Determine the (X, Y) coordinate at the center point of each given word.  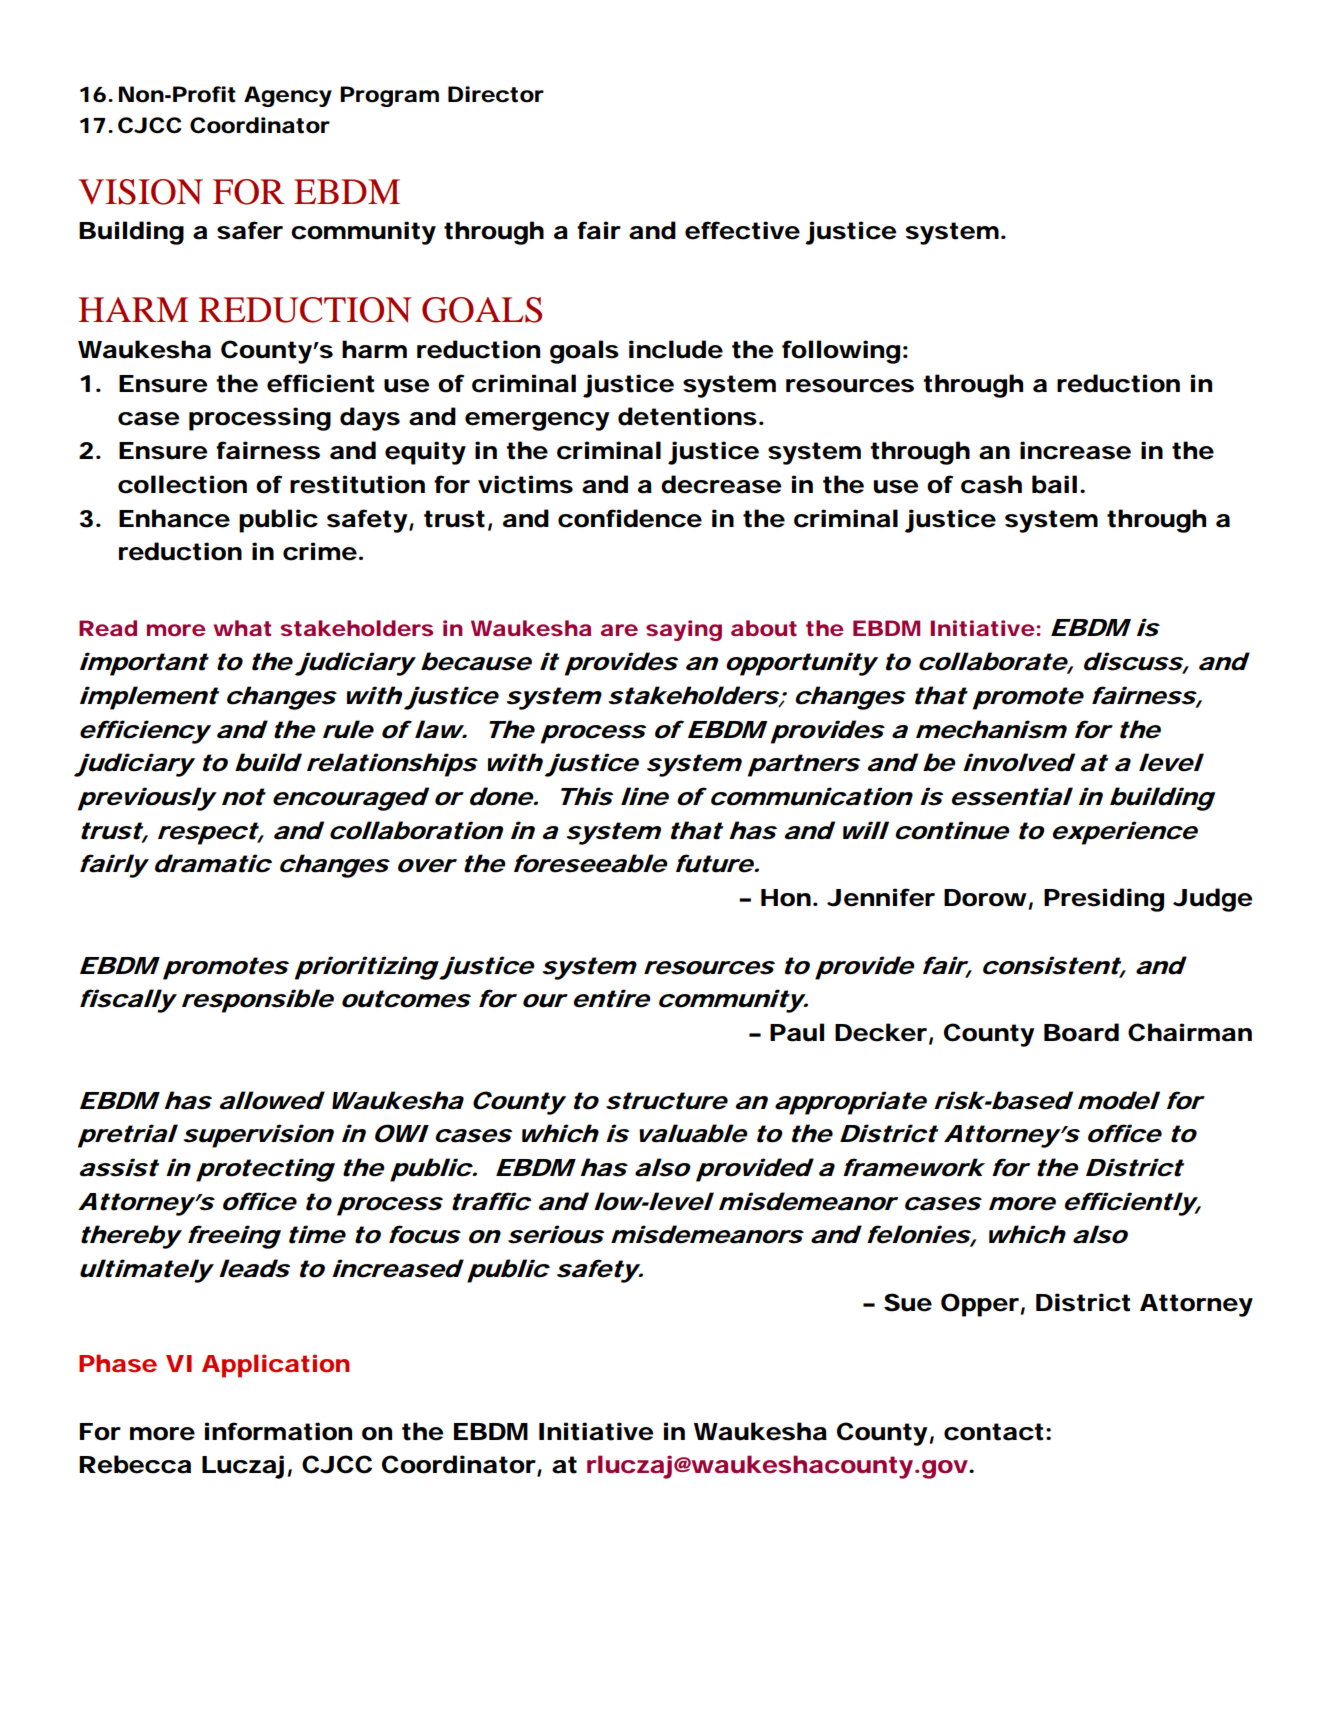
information (278, 1431)
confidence (630, 518)
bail (1054, 484)
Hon (786, 898)
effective (742, 230)
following (841, 352)
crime (320, 551)
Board (1081, 1032)
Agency (288, 96)
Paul (797, 1032)
